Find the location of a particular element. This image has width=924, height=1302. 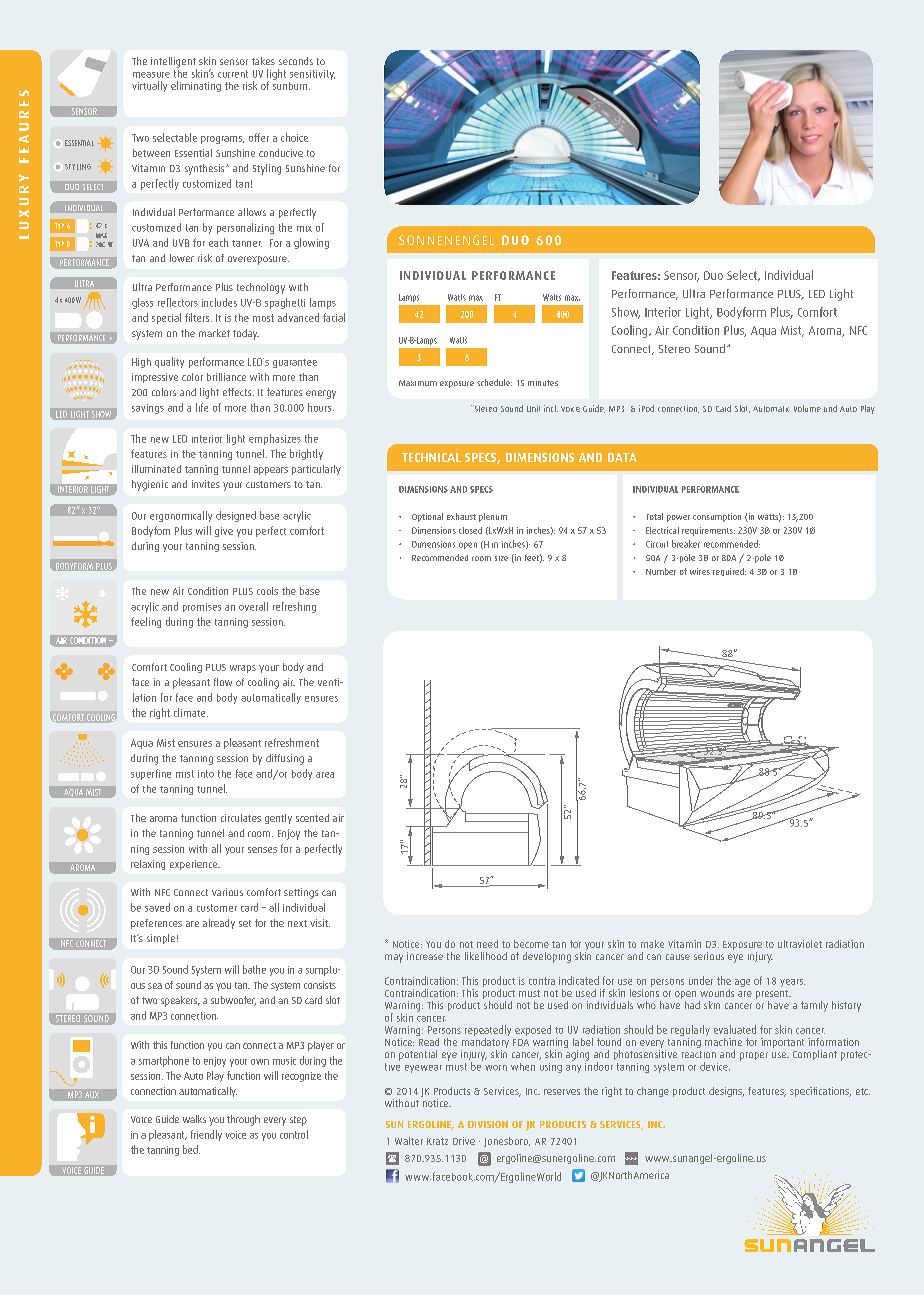

serious is located at coordinates (709, 956).
